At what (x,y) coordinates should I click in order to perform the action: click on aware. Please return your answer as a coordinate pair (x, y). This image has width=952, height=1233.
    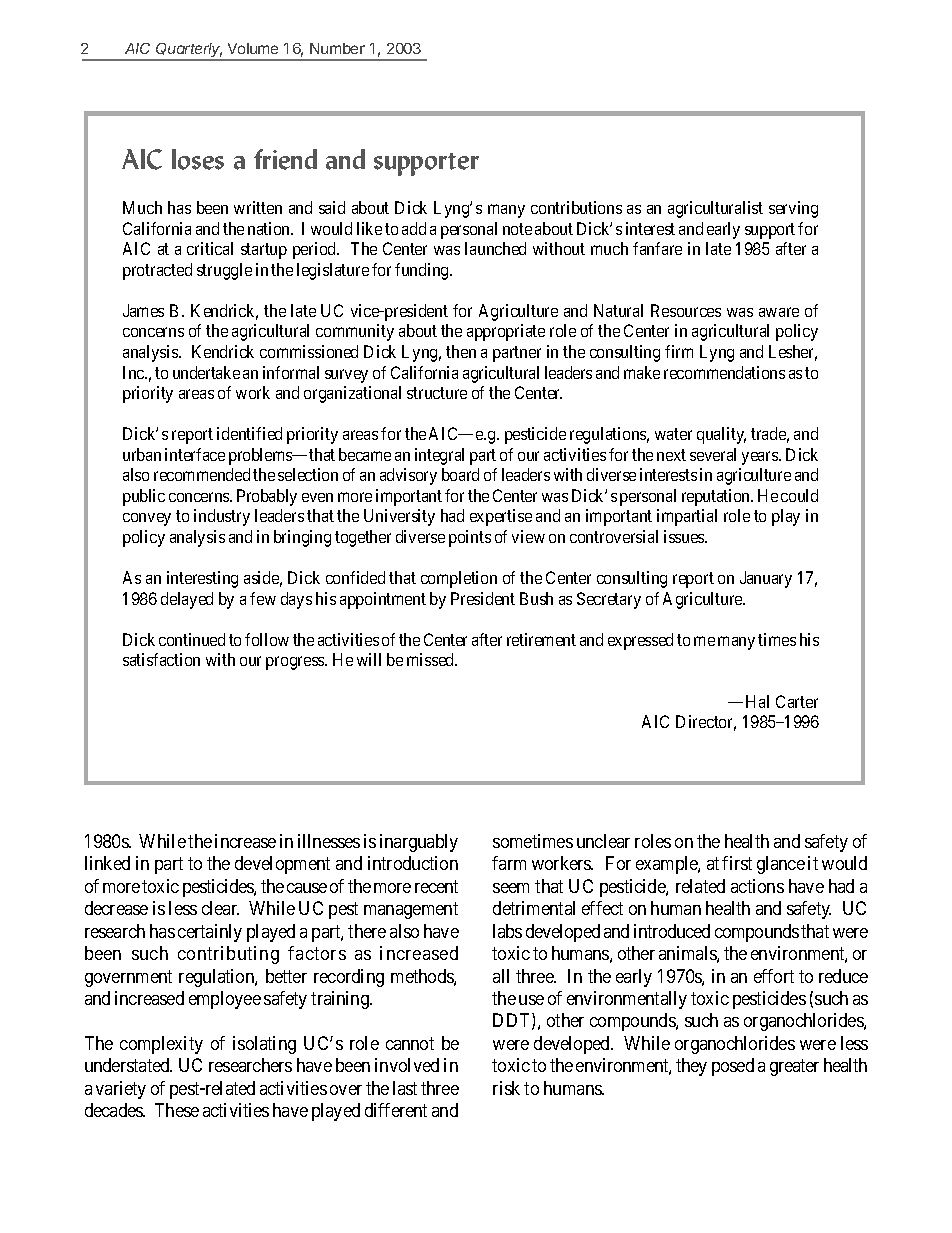
    Looking at the image, I should click on (779, 312).
